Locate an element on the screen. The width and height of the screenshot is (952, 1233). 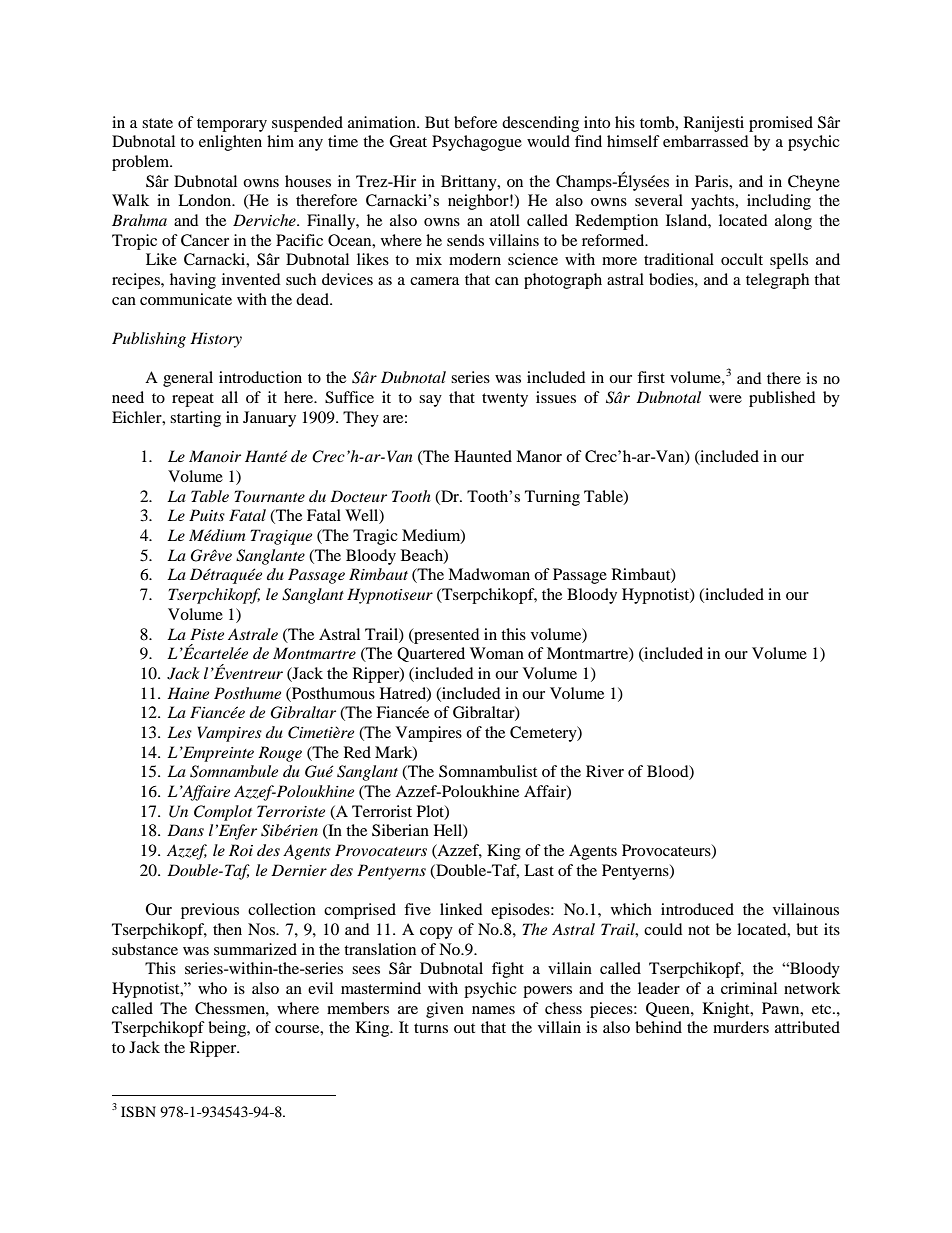
embarrassed is located at coordinates (706, 141).
